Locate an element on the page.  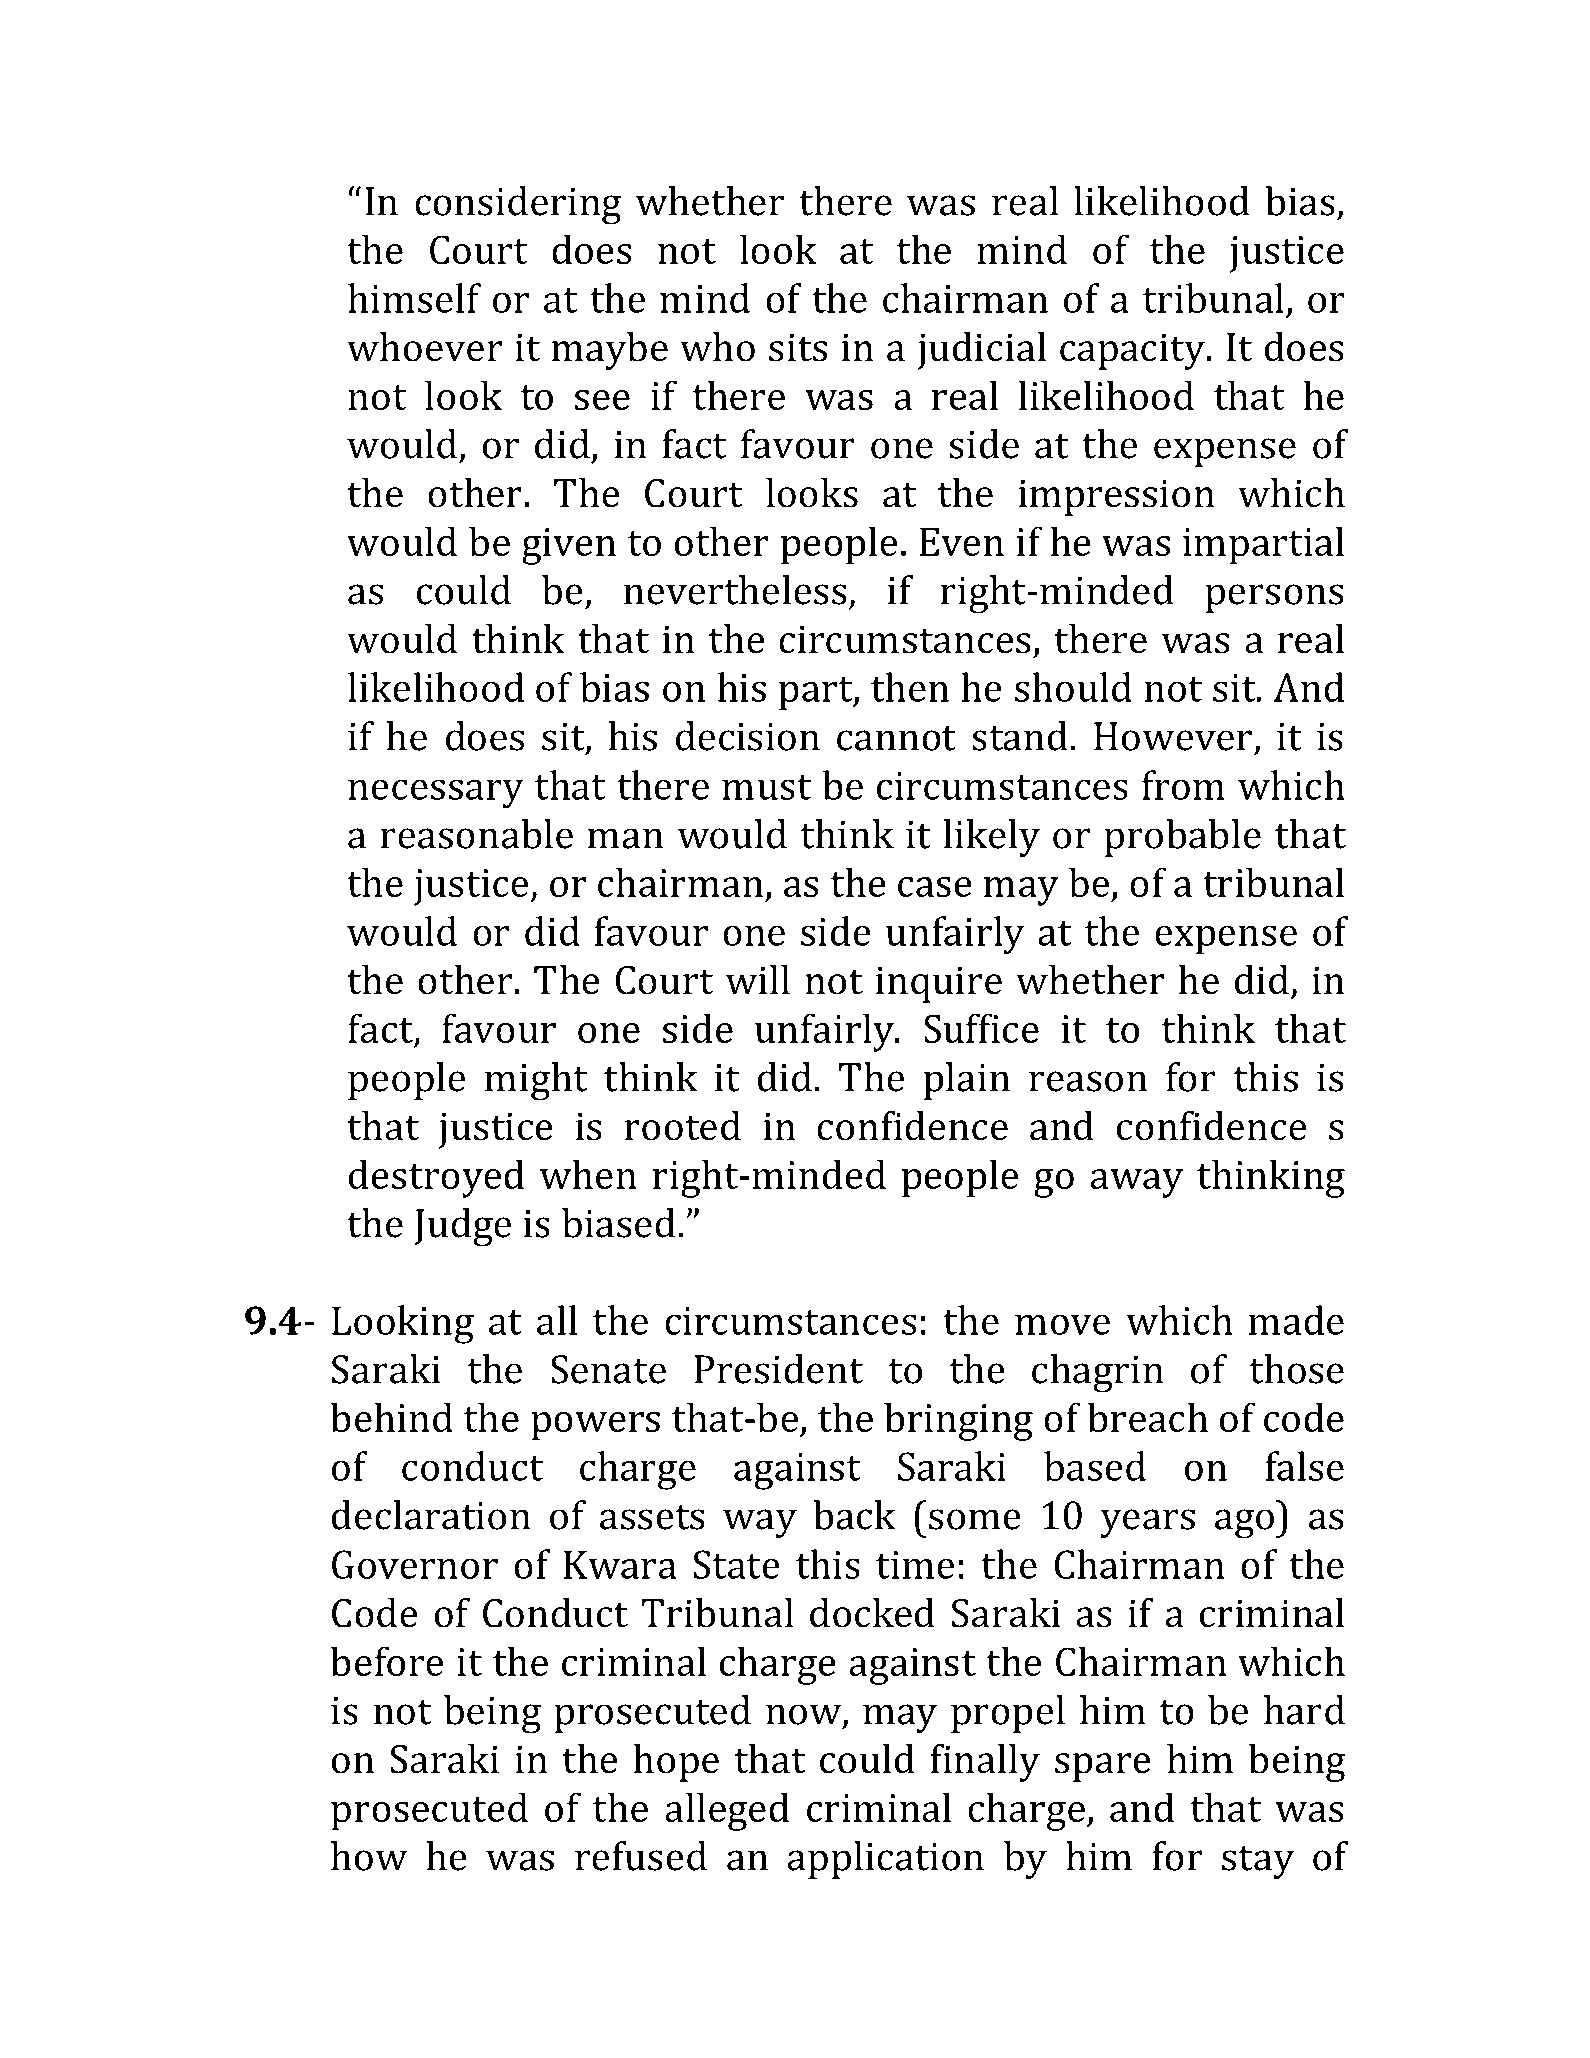
bringing is located at coordinates (958, 1421).
